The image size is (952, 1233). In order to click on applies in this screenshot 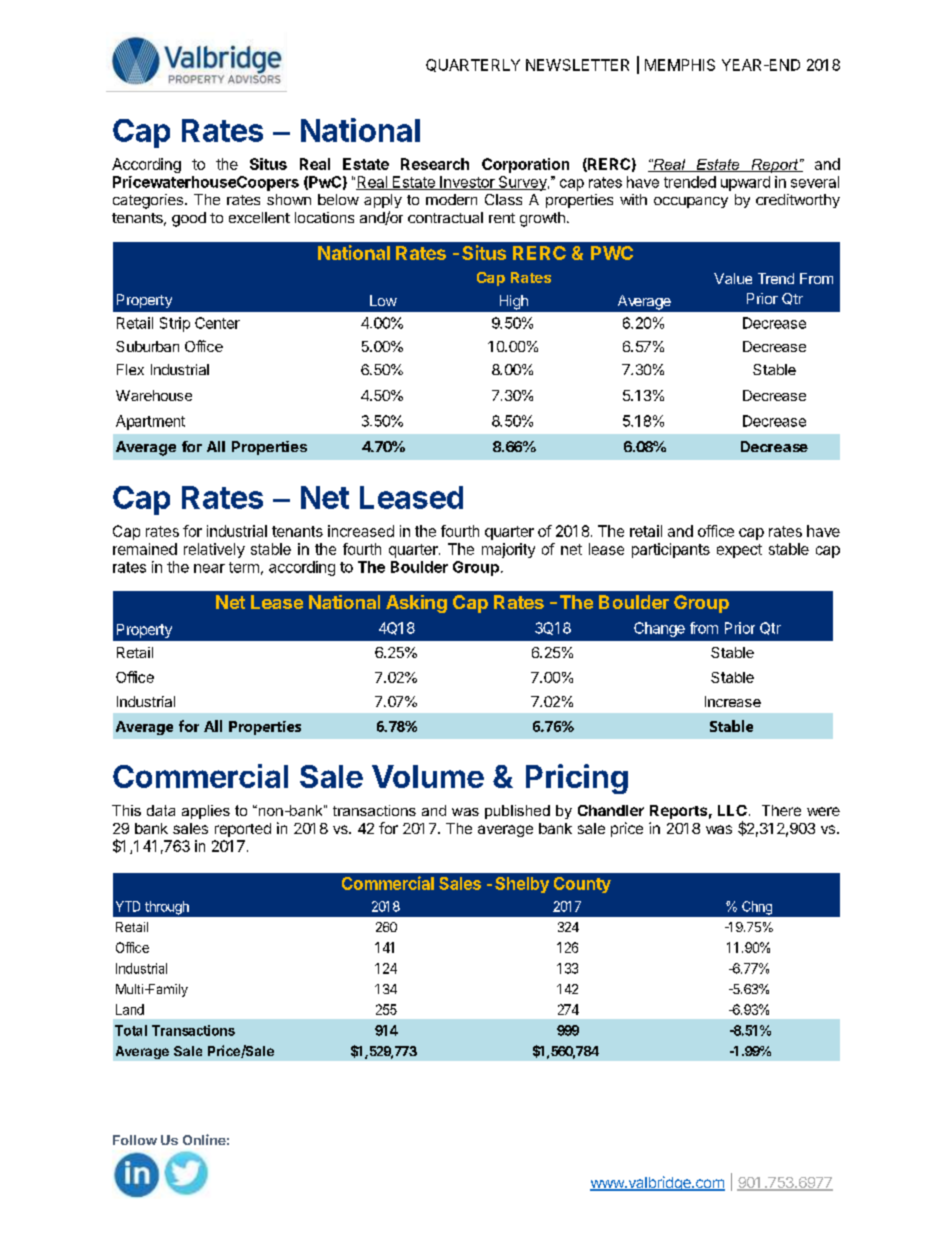, I will do `click(206, 812)`.
